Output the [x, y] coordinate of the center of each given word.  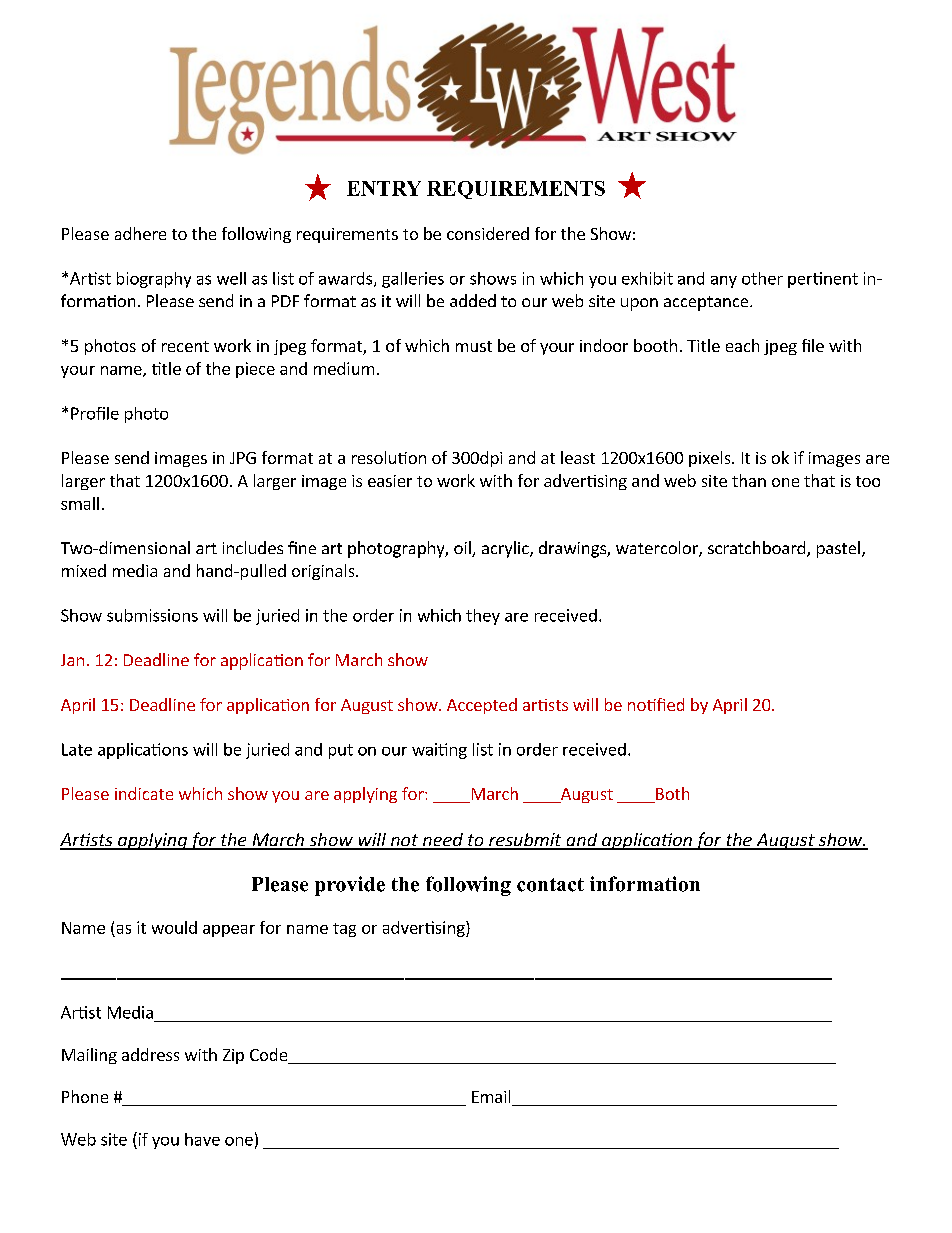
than [749, 480]
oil [463, 549]
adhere [140, 233]
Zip [233, 1056]
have [202, 1139]
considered [488, 233]
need [442, 841]
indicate [144, 793]
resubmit [525, 841]
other [762, 278]
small [80, 503]
